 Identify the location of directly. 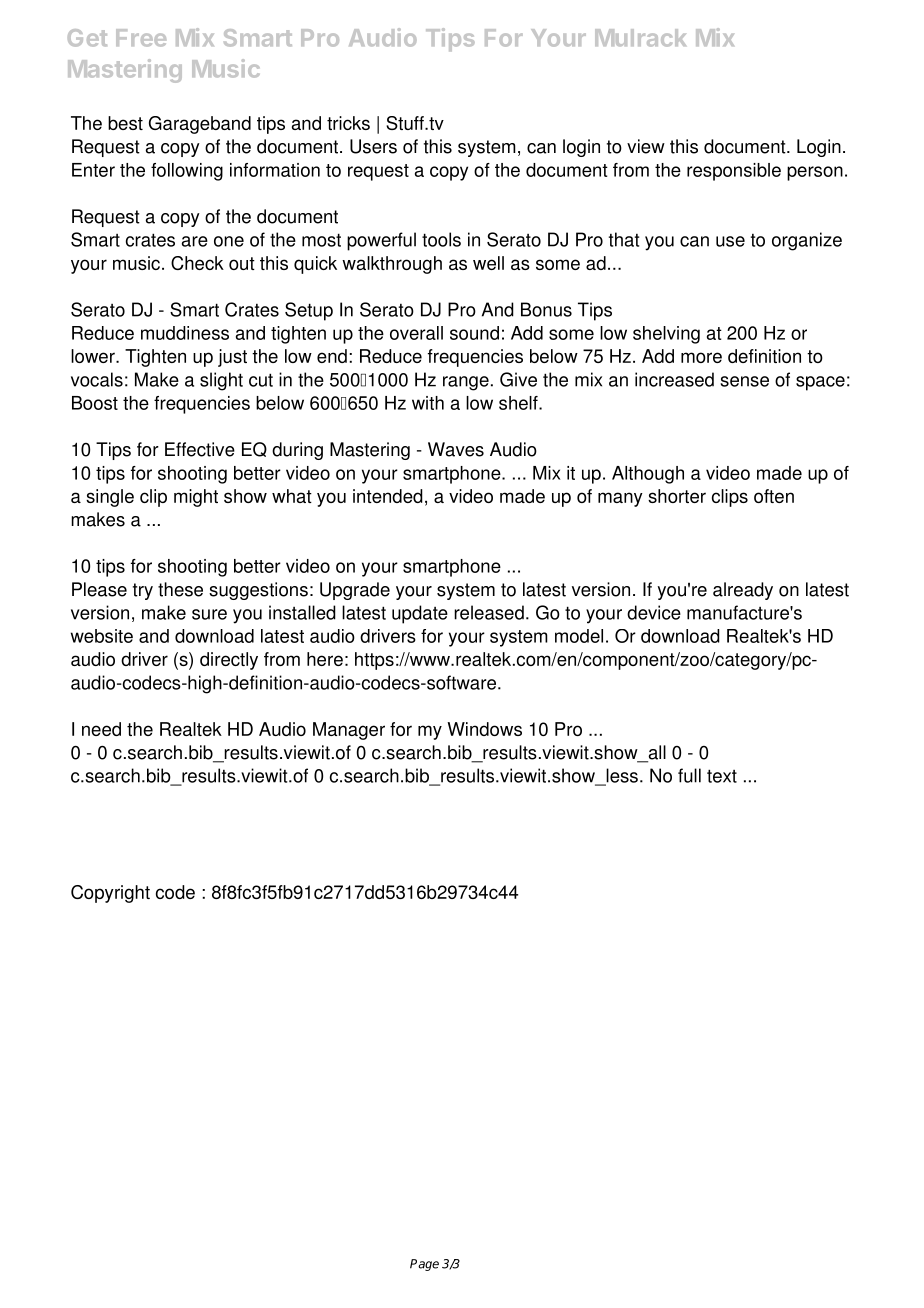
(229, 661).
